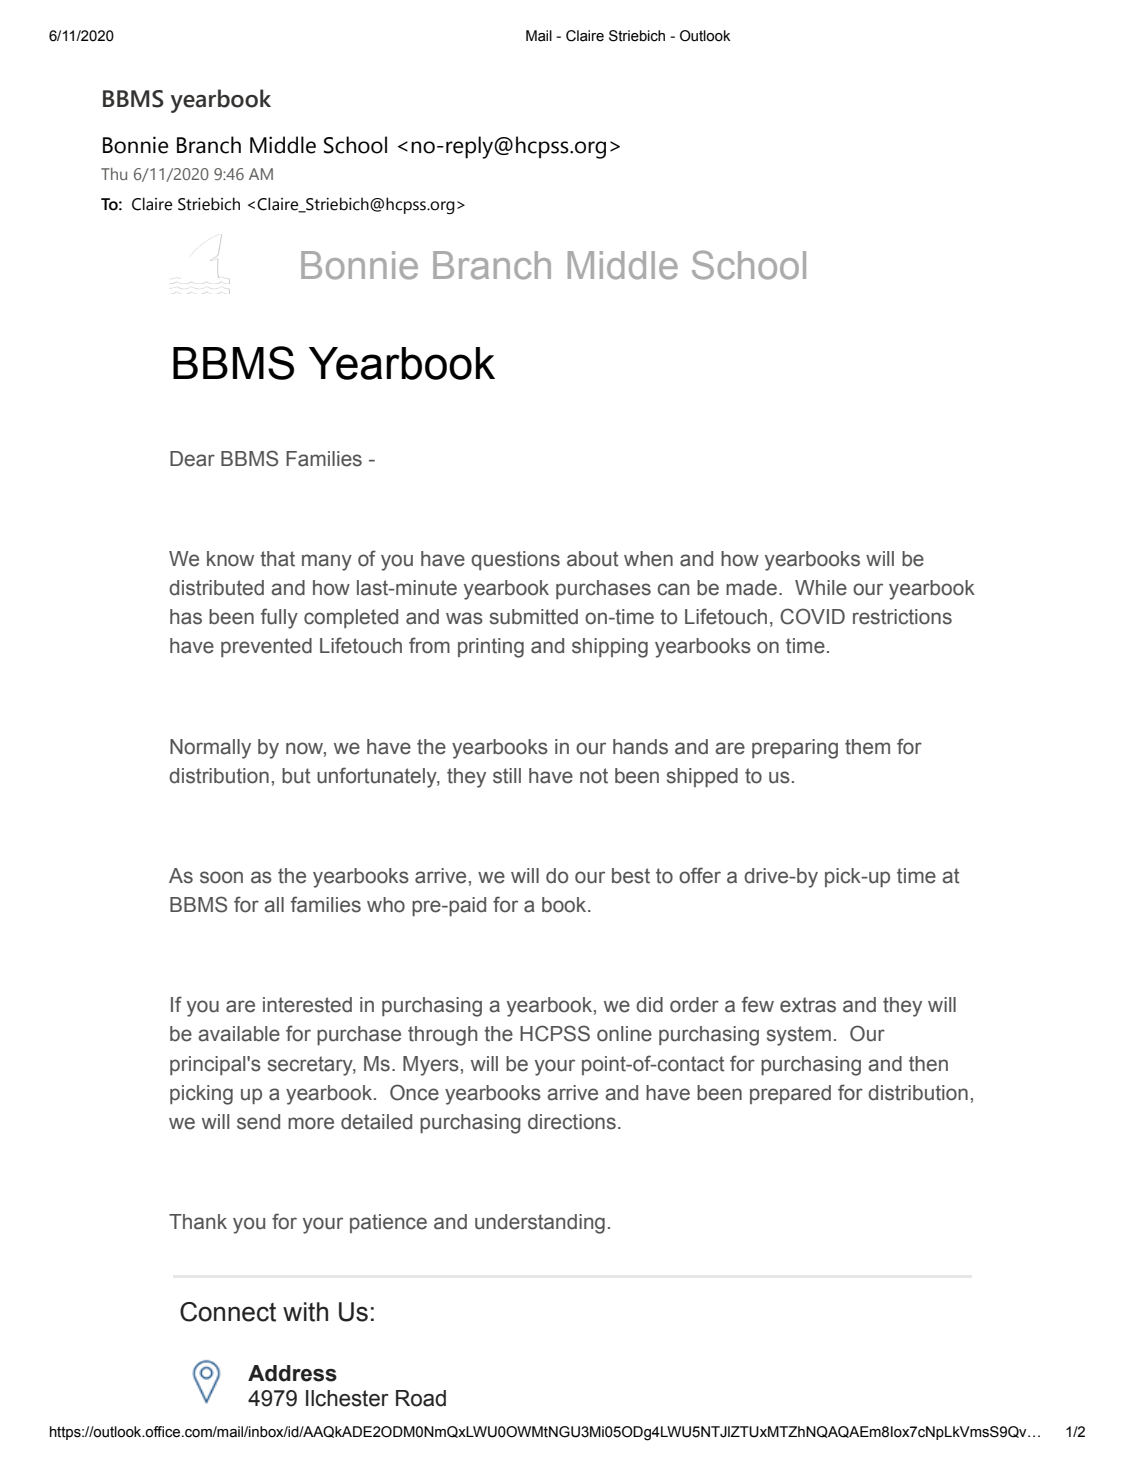  What do you see at coordinates (540, 1224) in the screenshot?
I see `understanding` at bounding box center [540, 1224].
